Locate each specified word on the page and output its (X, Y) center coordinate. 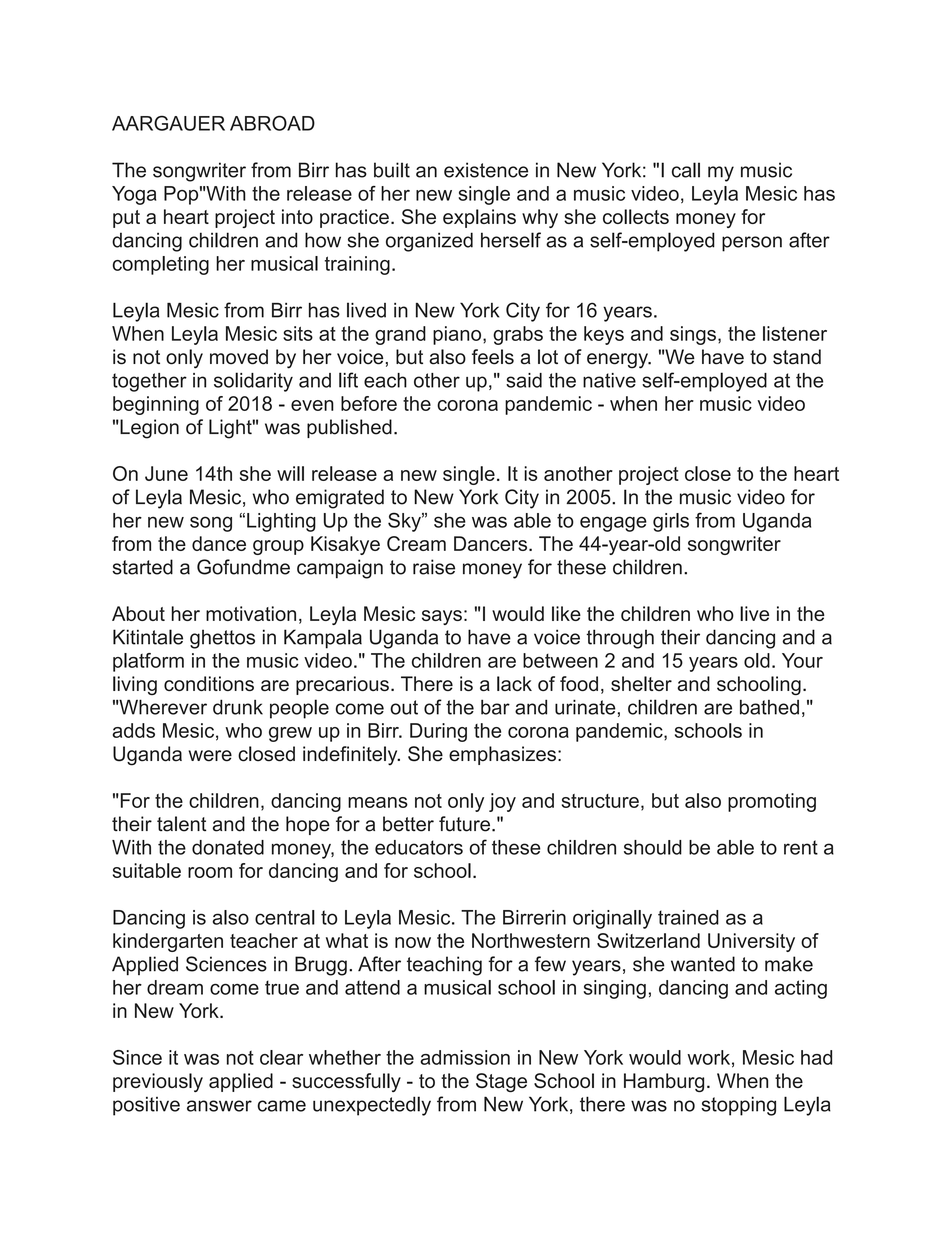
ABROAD (272, 123)
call (686, 170)
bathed (769, 707)
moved (239, 357)
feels (493, 357)
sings (693, 335)
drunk (238, 707)
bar (495, 707)
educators (419, 847)
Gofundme (243, 567)
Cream (416, 543)
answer (219, 1106)
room (210, 872)
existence (486, 170)
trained (688, 917)
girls (671, 522)
